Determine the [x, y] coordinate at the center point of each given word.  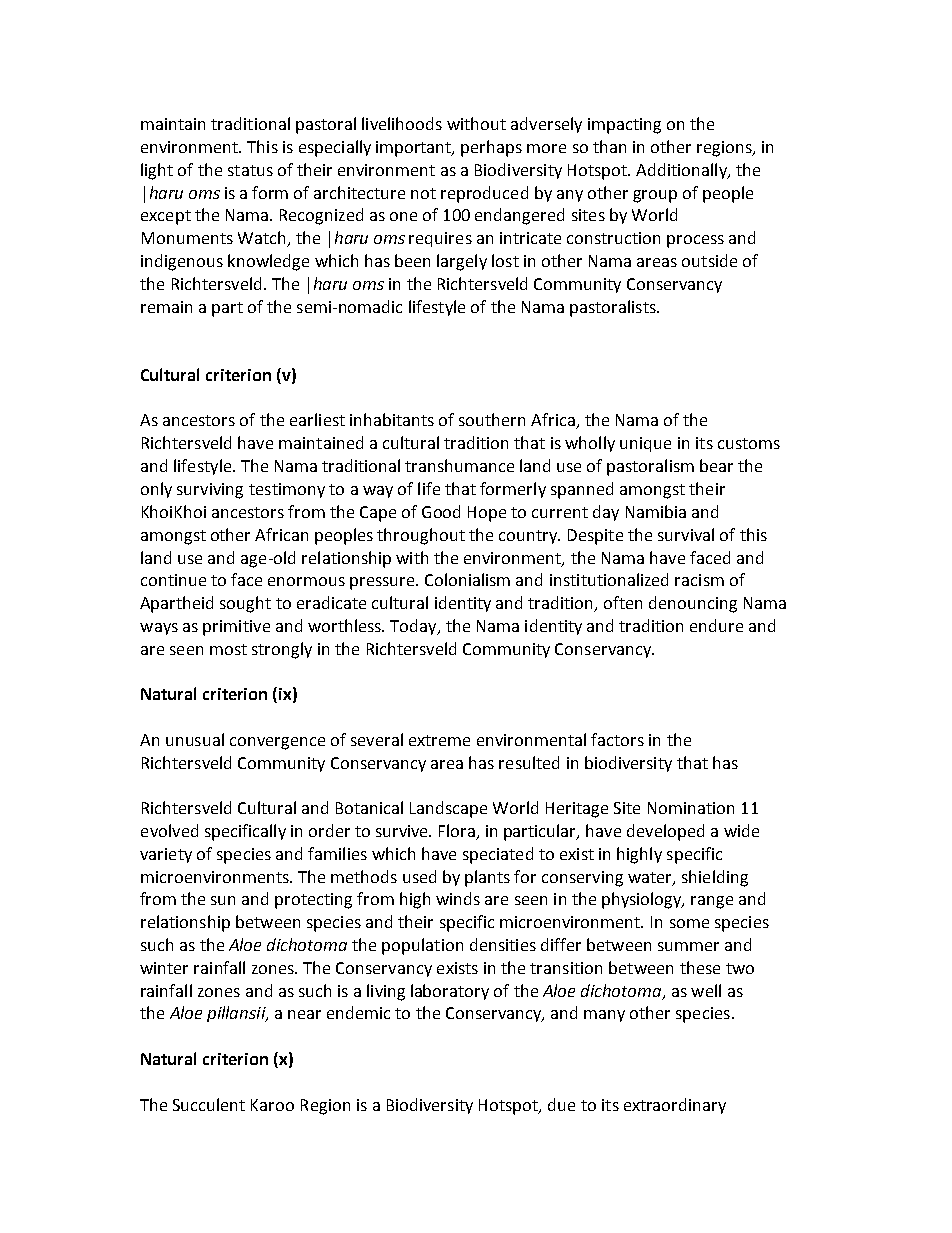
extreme [439, 740]
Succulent [209, 1104]
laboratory [450, 992]
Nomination [691, 808]
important [415, 149]
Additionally [682, 171]
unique [645, 444]
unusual [195, 739]
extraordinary [675, 1106]
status [250, 170]
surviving [210, 491]
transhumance [459, 465]
